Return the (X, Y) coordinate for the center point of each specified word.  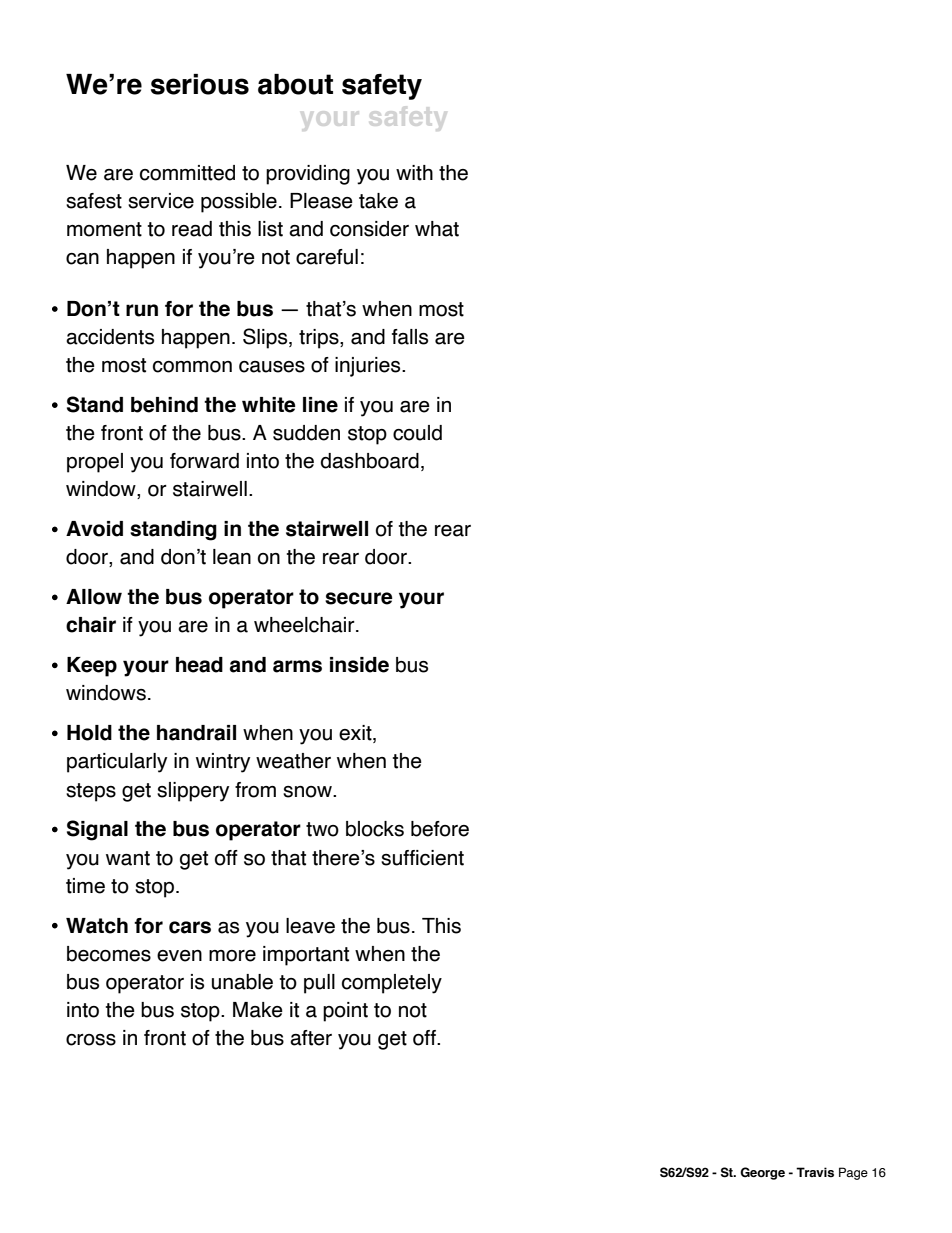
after (311, 1038)
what (437, 229)
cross (91, 1040)
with (414, 173)
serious (200, 84)
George (762, 1173)
